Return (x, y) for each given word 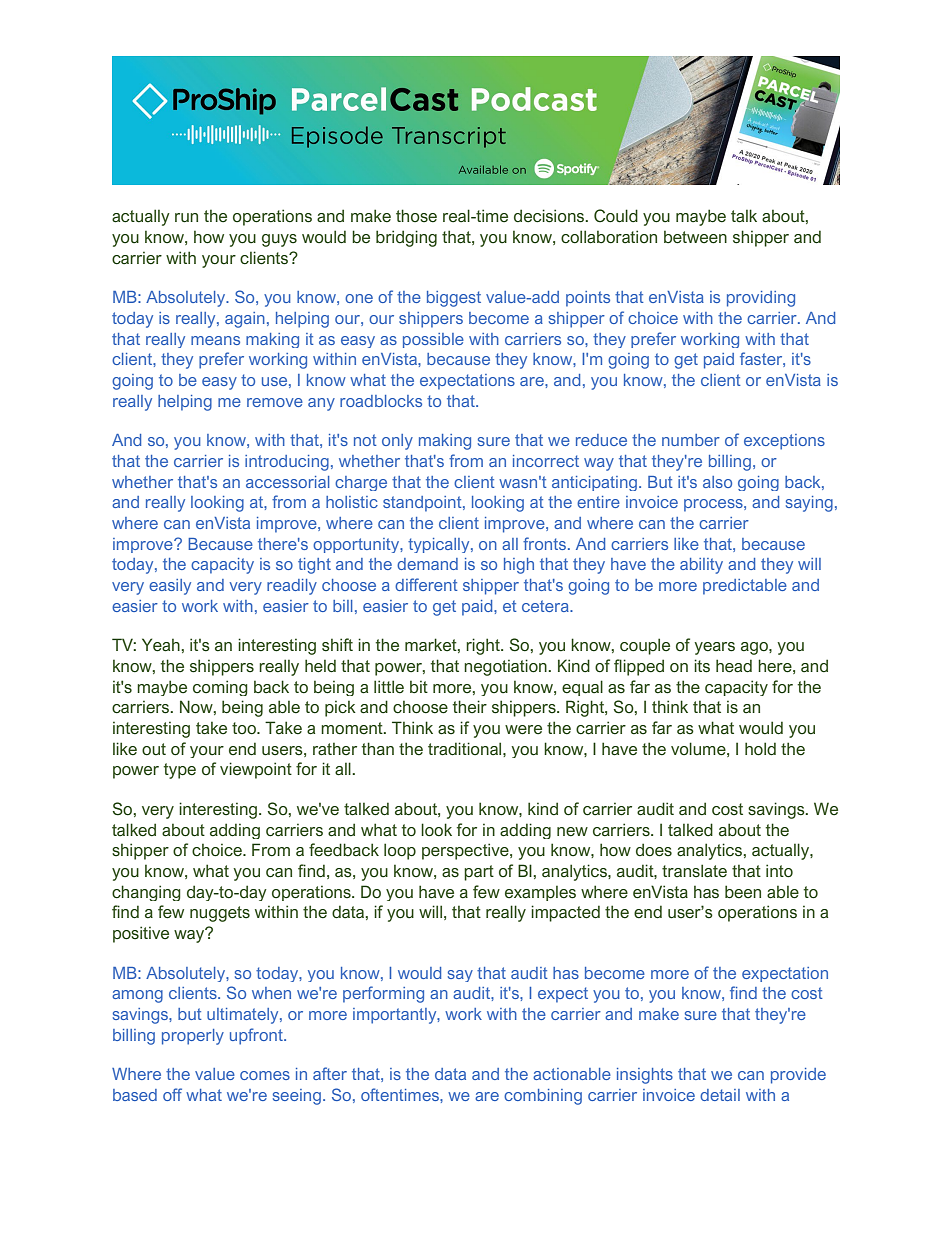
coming (220, 688)
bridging (406, 238)
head (734, 666)
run (186, 218)
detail (720, 1095)
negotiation (506, 667)
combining (543, 1097)
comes (265, 1075)
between (695, 237)
